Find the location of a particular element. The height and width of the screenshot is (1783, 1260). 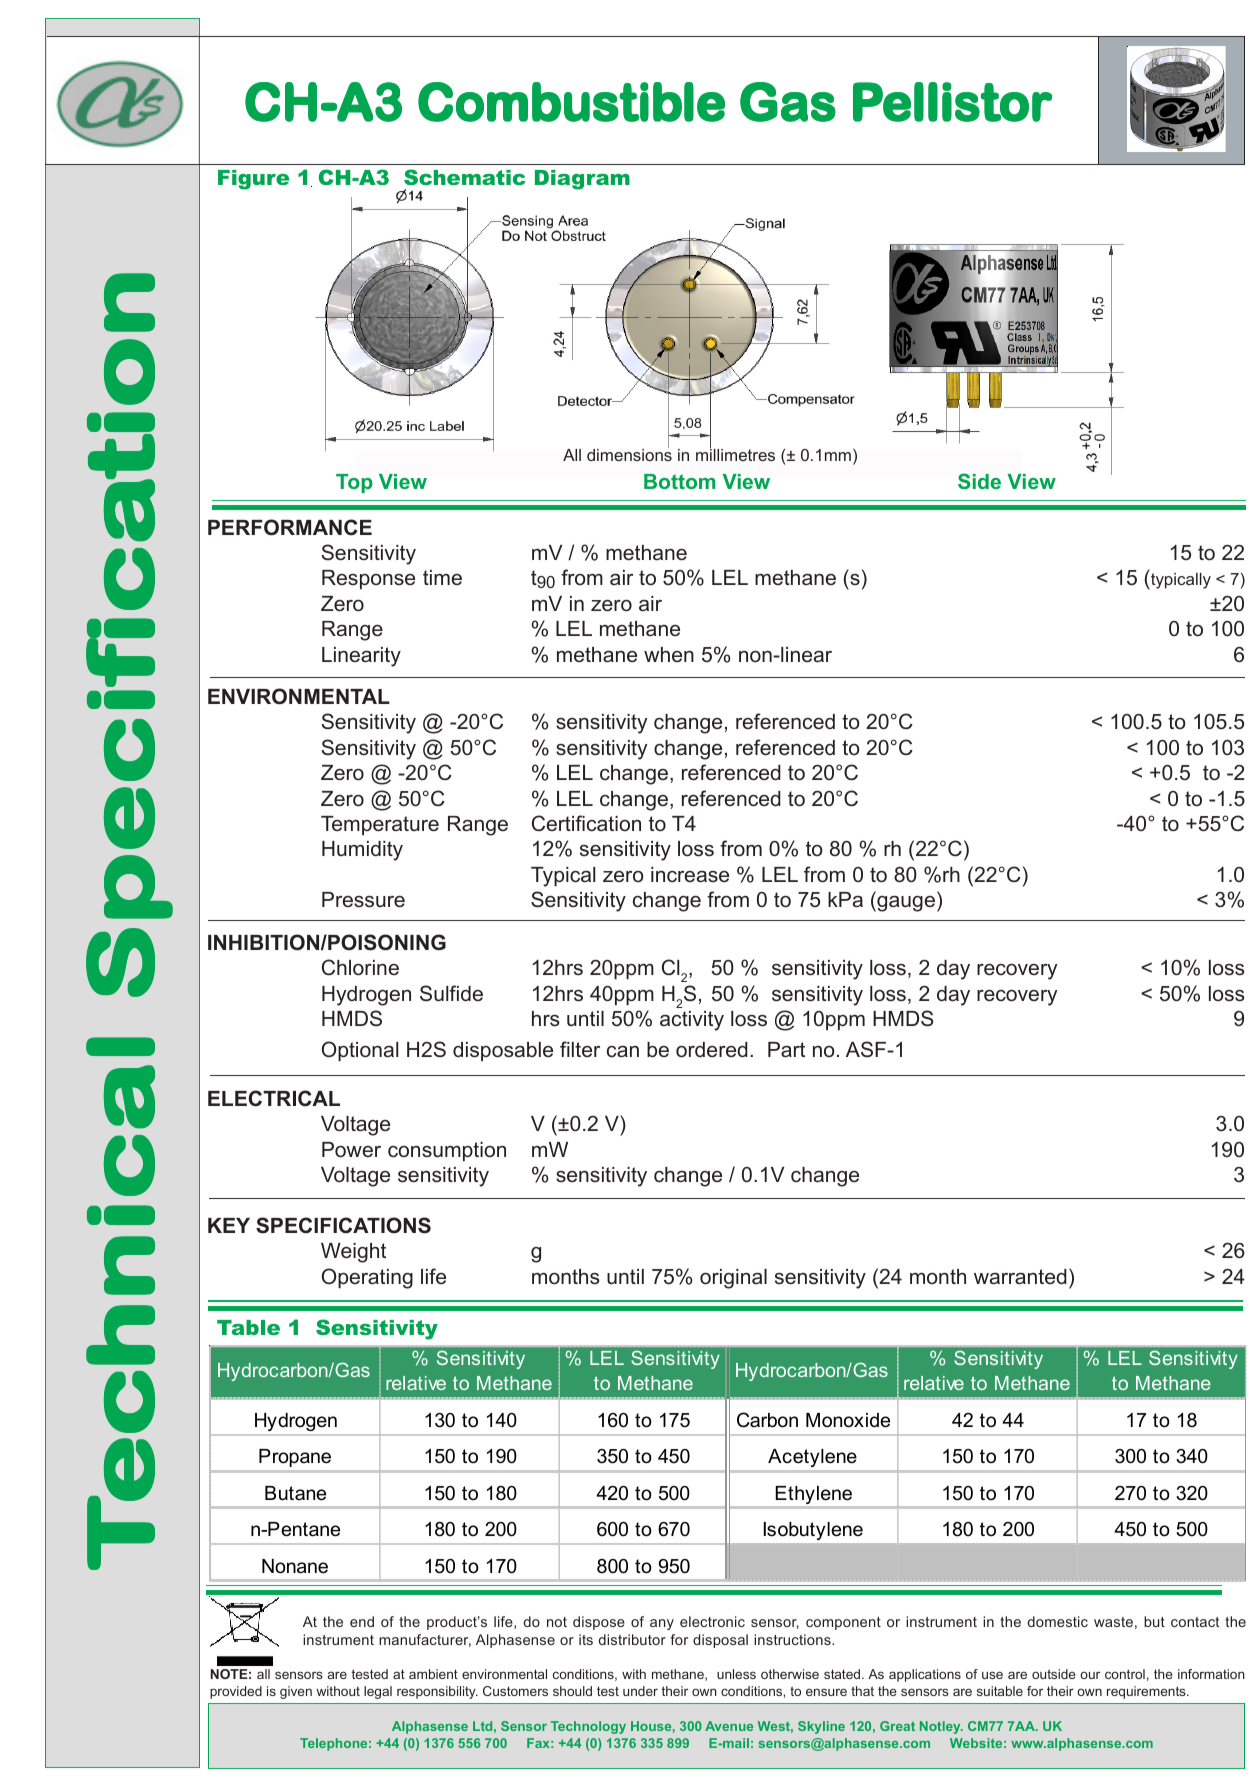

legal is located at coordinates (378, 1692).
